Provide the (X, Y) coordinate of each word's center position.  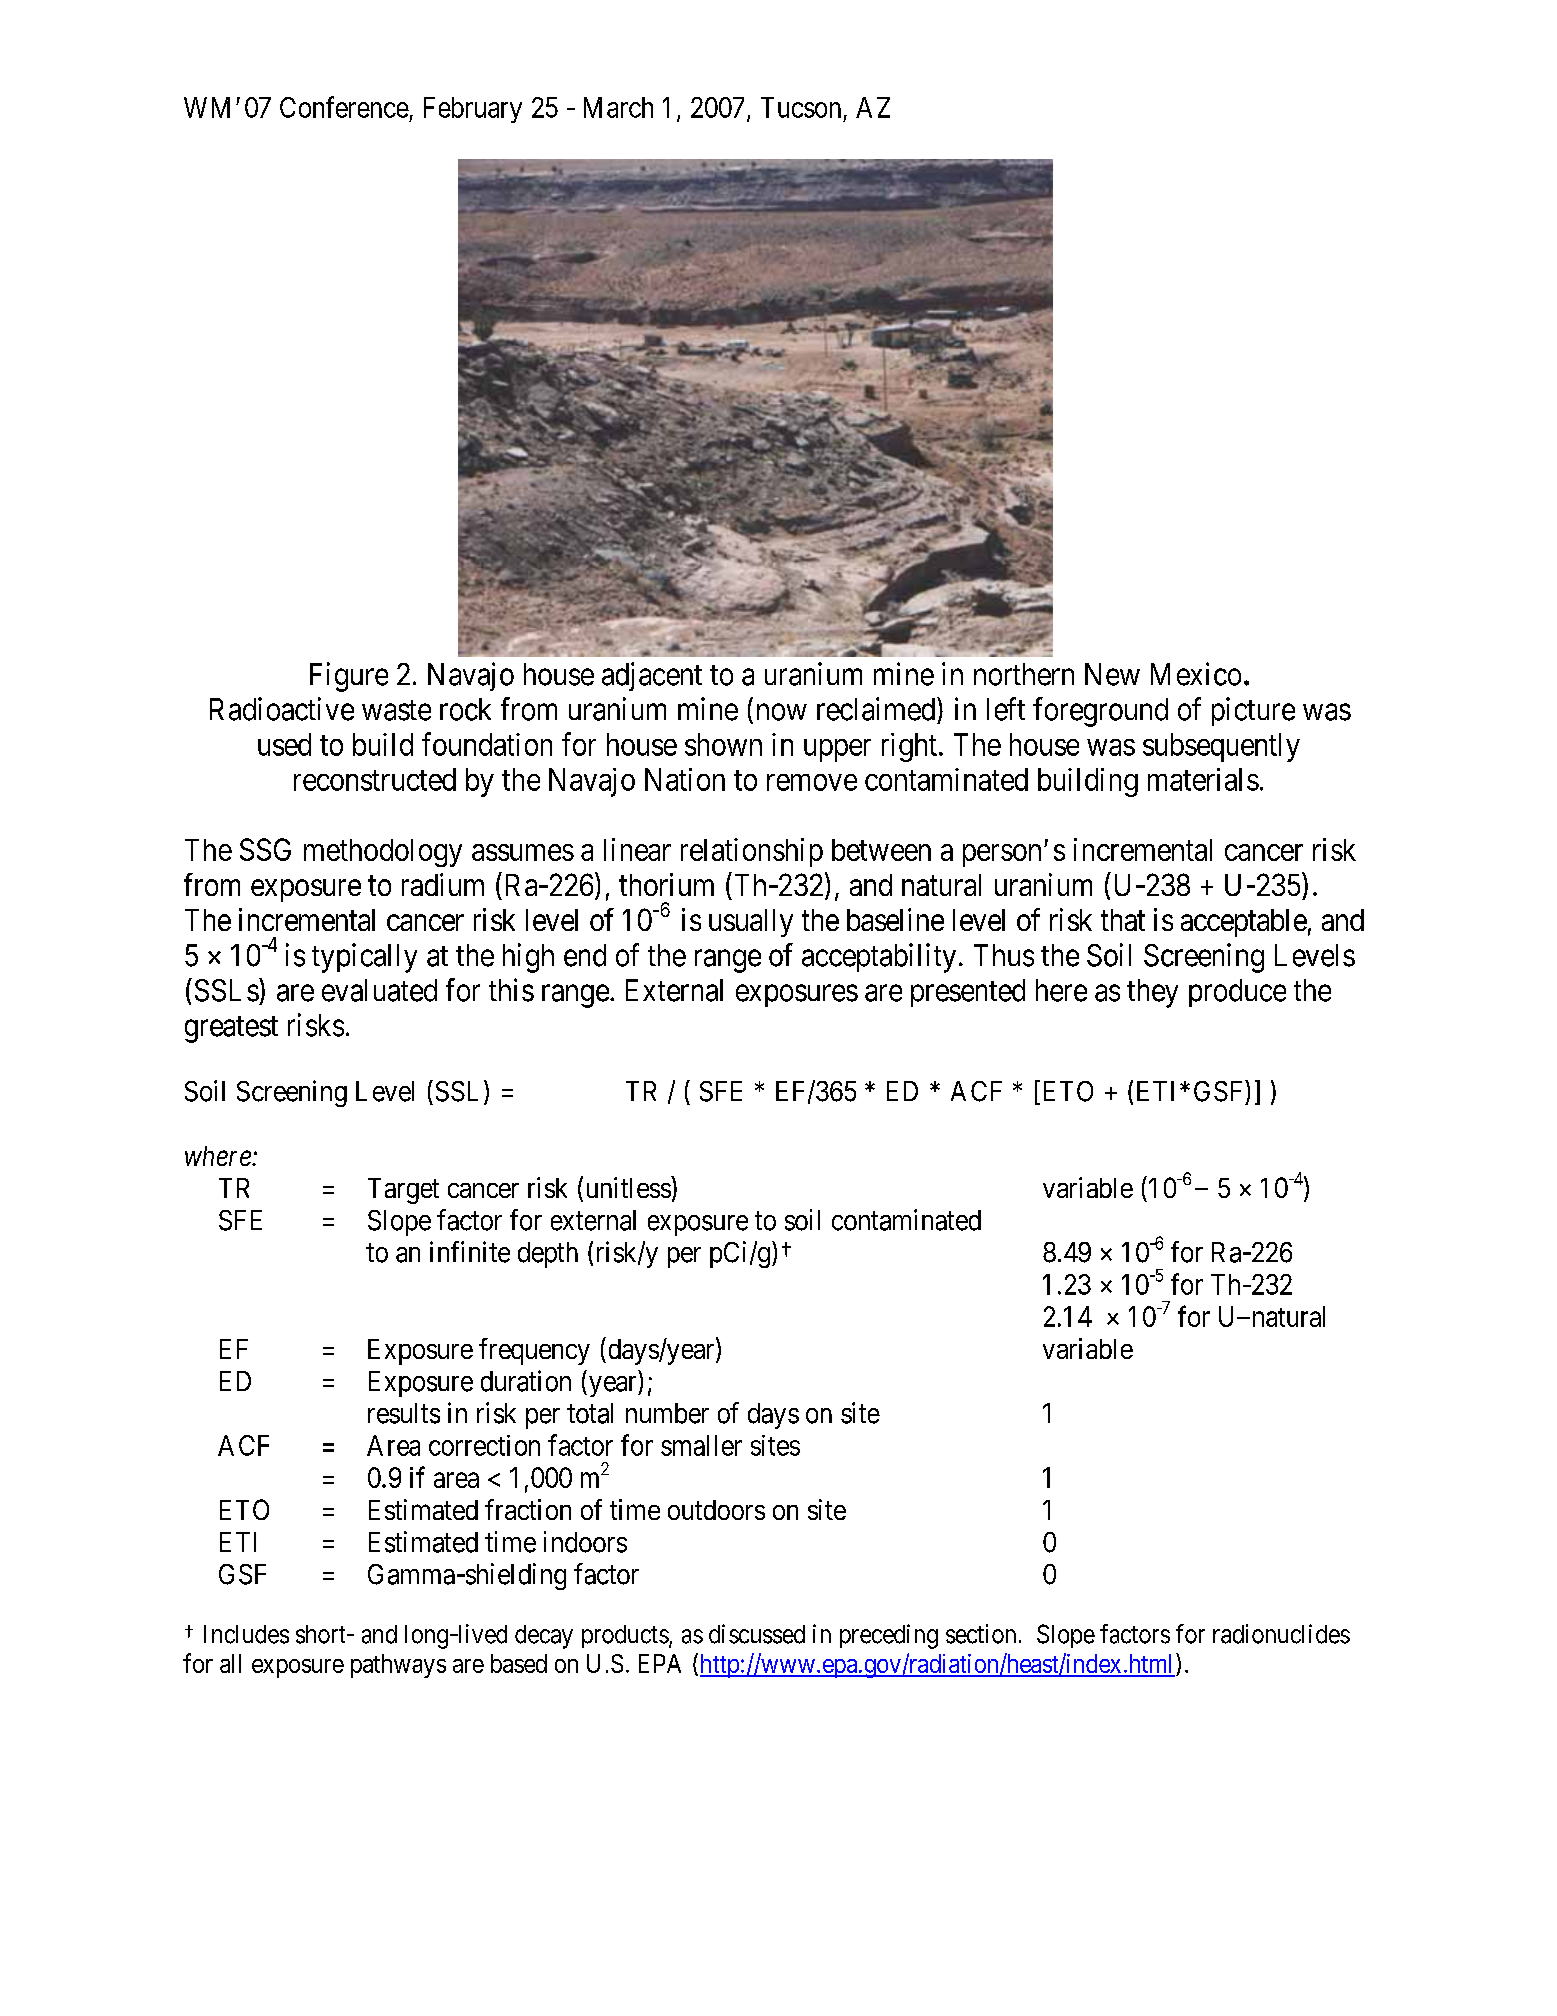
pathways (398, 1666)
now (782, 712)
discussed (757, 1634)
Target (403, 1191)
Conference (344, 107)
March (618, 107)
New (1112, 674)
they (1152, 993)
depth (548, 1255)
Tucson (801, 107)
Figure (349, 677)
